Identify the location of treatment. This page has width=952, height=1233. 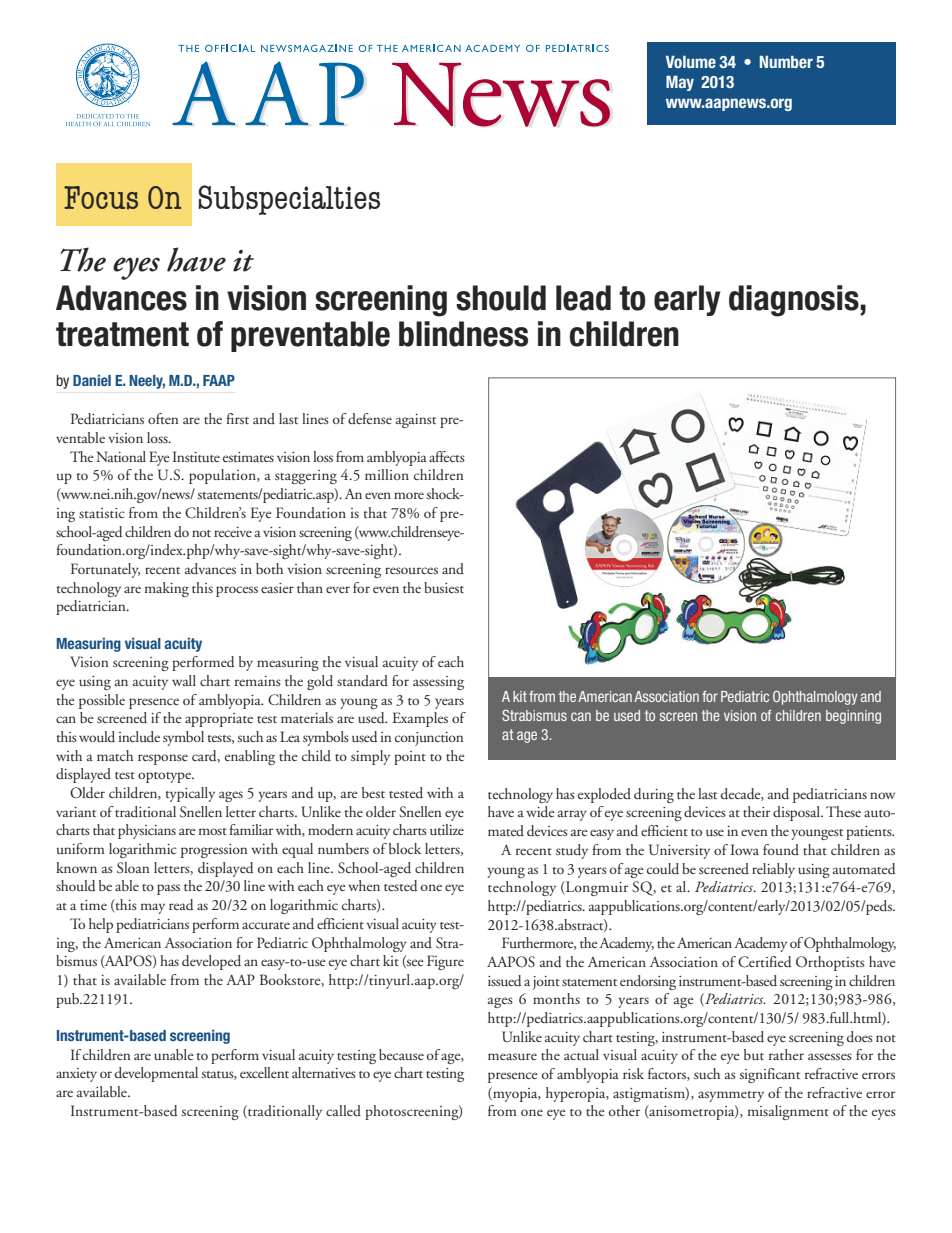
(122, 334).
